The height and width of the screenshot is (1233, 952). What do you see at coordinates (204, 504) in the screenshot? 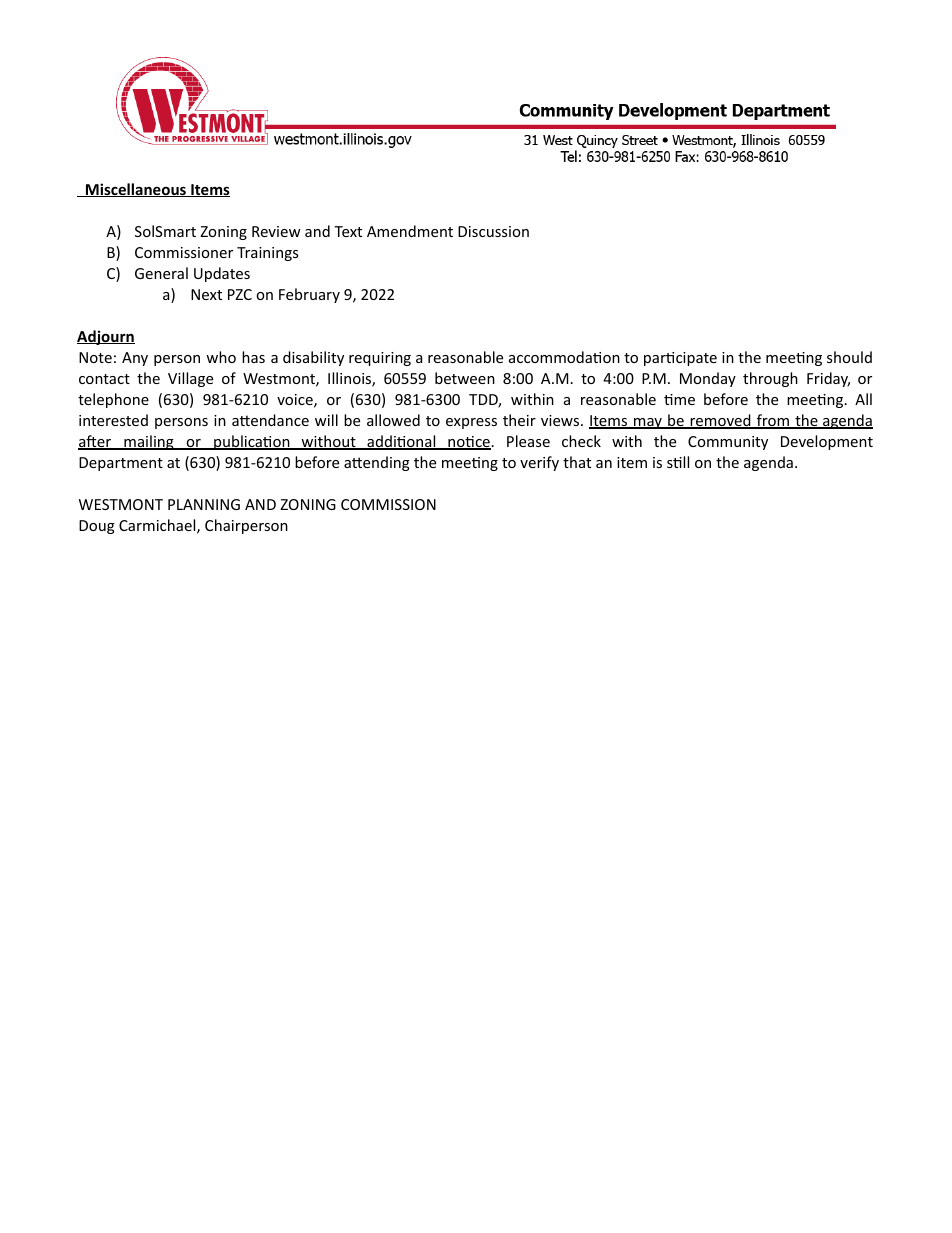
I see `PLANNING` at bounding box center [204, 504].
